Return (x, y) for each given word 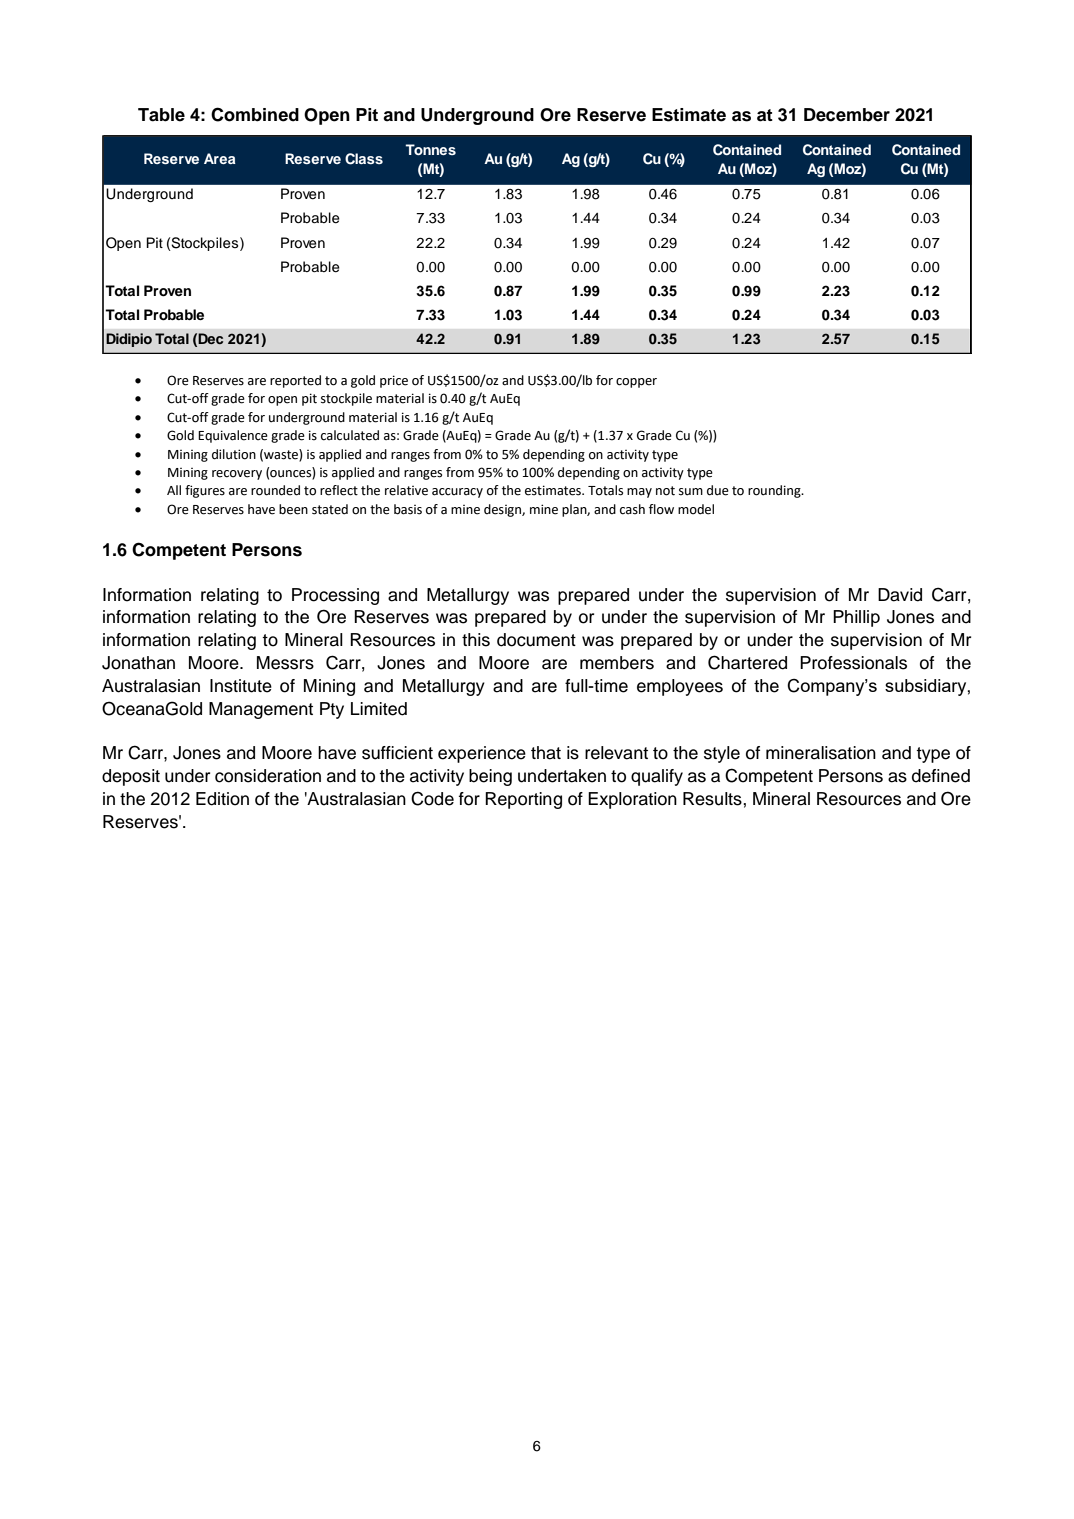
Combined (255, 114)
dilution (234, 454)
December (847, 115)
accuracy (457, 493)
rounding (775, 491)
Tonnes (430, 149)
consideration (268, 776)
